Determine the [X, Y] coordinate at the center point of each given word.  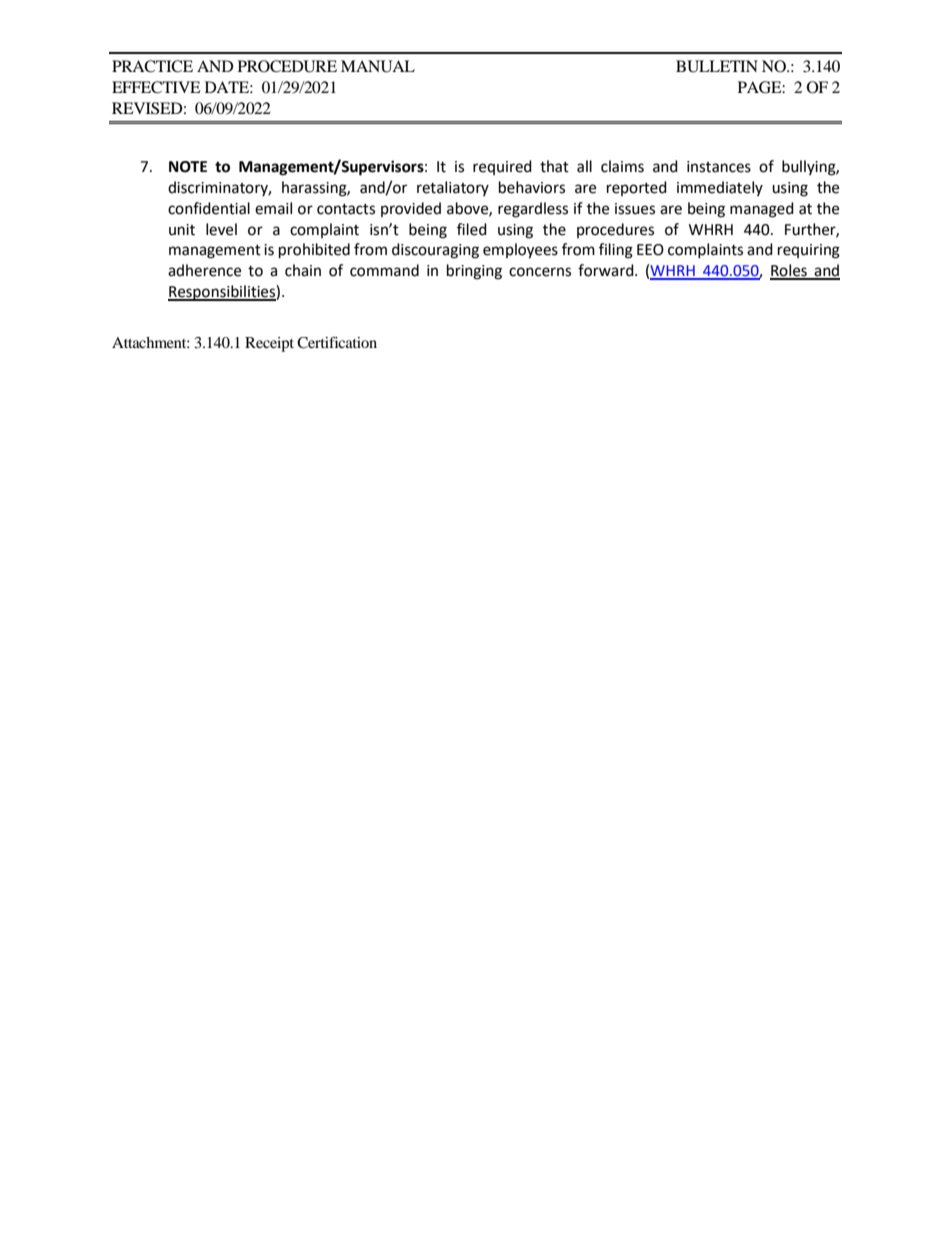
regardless [533, 210]
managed [762, 210]
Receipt [269, 344]
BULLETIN [717, 66]
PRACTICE [152, 66]
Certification [337, 342]
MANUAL [378, 66]
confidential [209, 208]
